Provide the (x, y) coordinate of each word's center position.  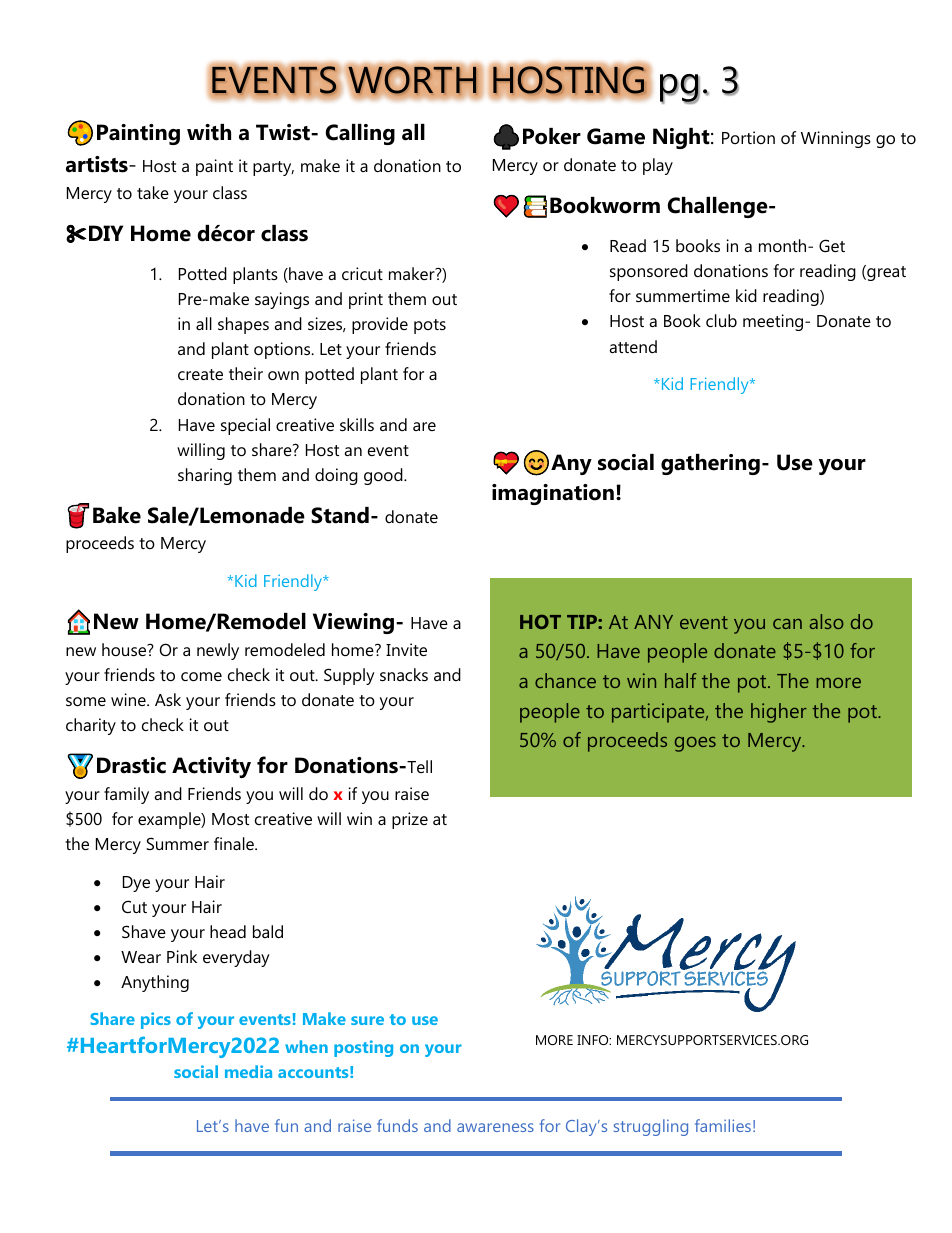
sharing (205, 476)
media (248, 1071)
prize (410, 820)
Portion (748, 137)
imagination (553, 494)
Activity (211, 767)
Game (616, 136)
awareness (495, 1127)
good (384, 476)
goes (695, 744)
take (153, 192)
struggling (651, 1127)
